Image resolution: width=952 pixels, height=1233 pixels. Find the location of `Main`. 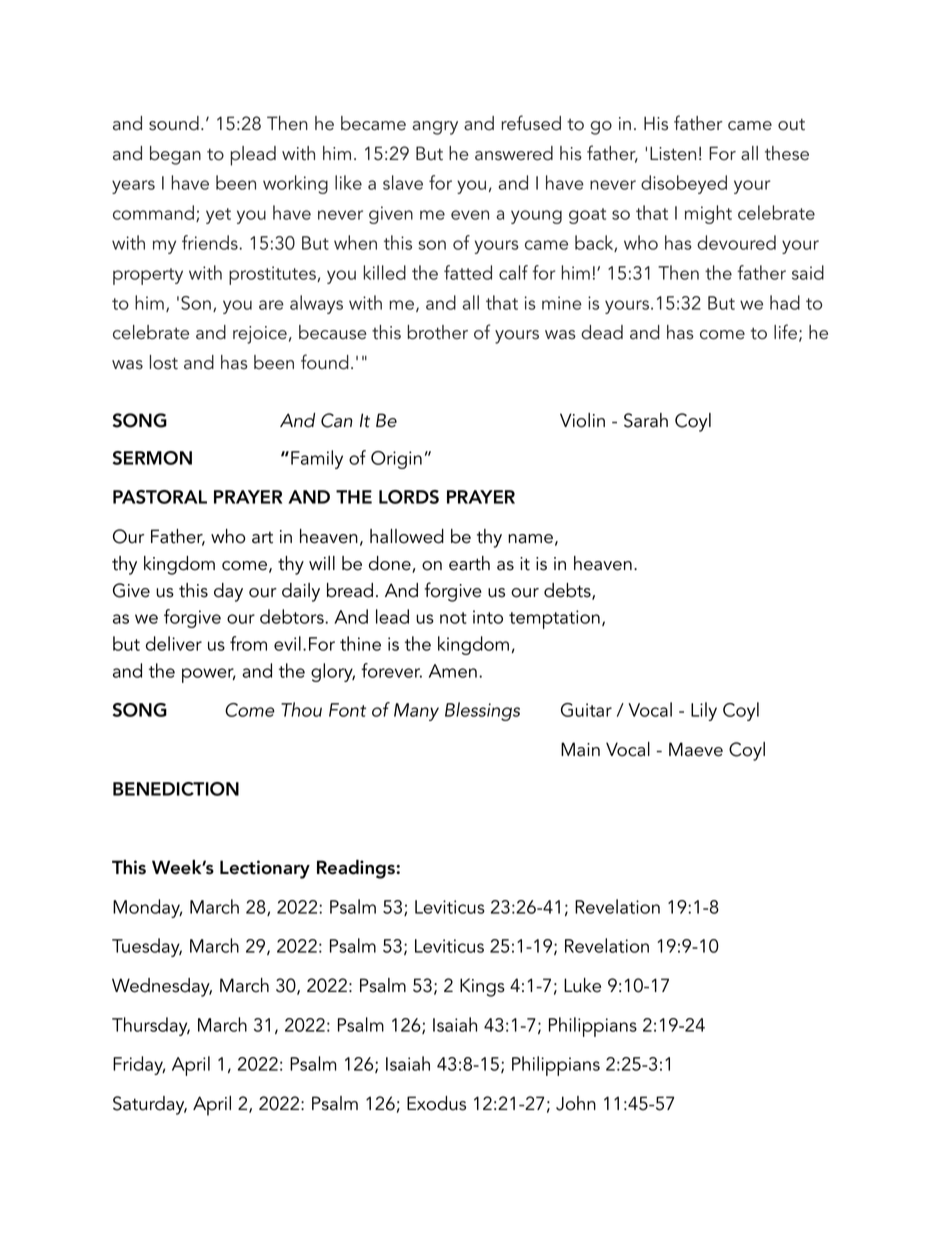

Main is located at coordinates (580, 749).
